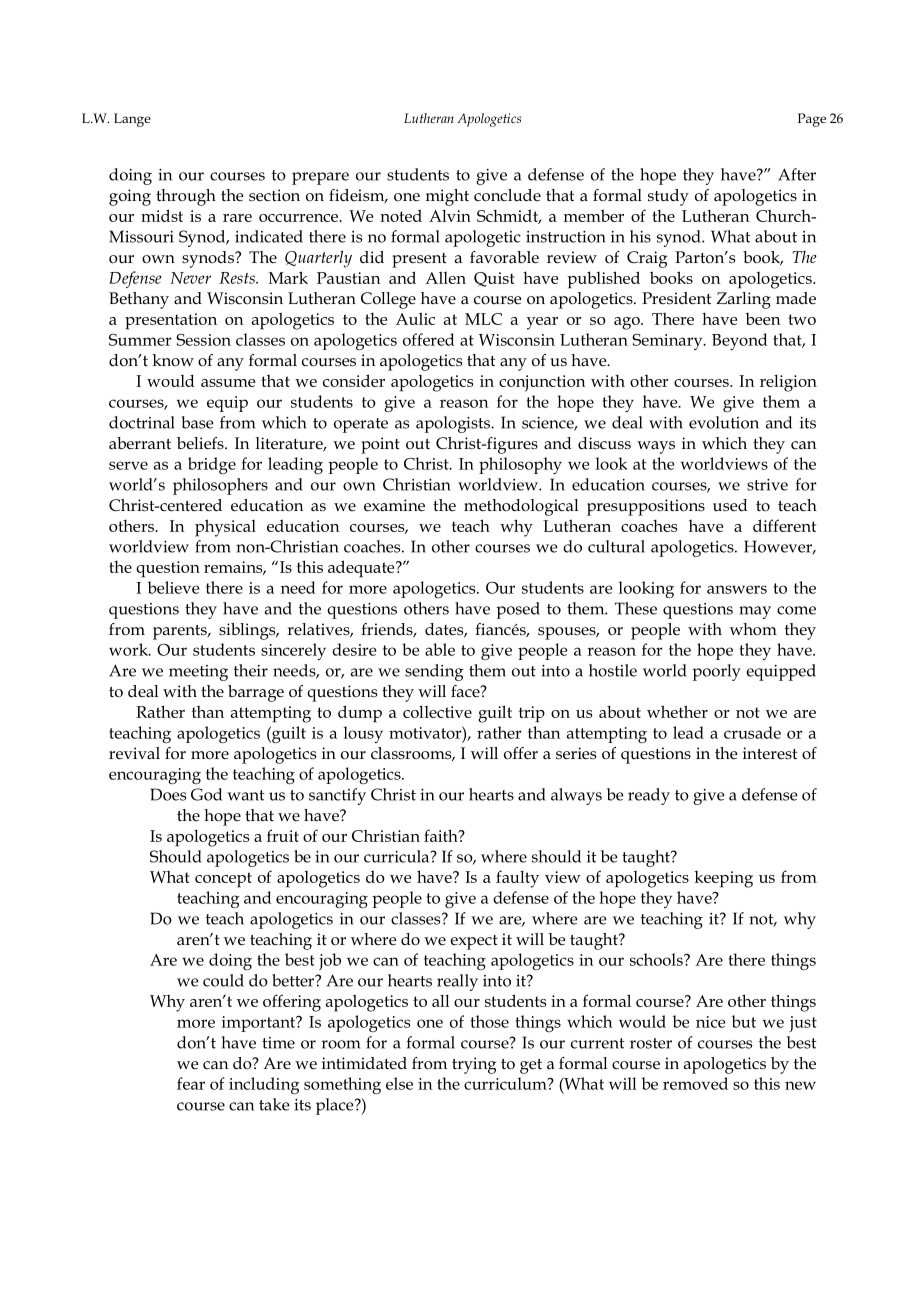 The height and width of the screenshot is (1308, 924). Describe the element at coordinates (797, 174) in the screenshot. I see `After` at that location.
